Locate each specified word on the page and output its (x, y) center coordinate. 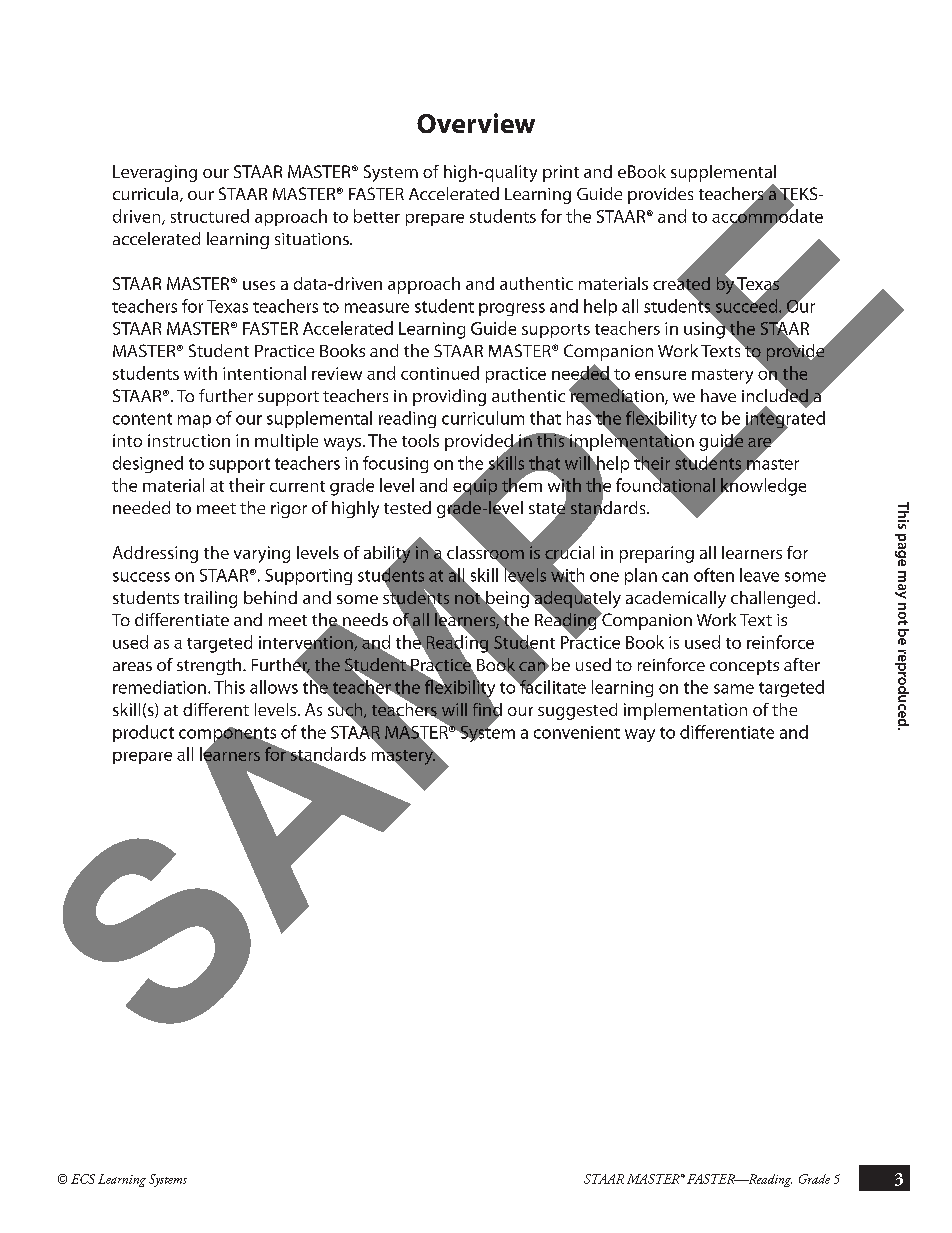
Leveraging (155, 173)
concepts (744, 667)
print (561, 173)
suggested (577, 711)
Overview (476, 123)
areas (132, 666)
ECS (83, 1179)
